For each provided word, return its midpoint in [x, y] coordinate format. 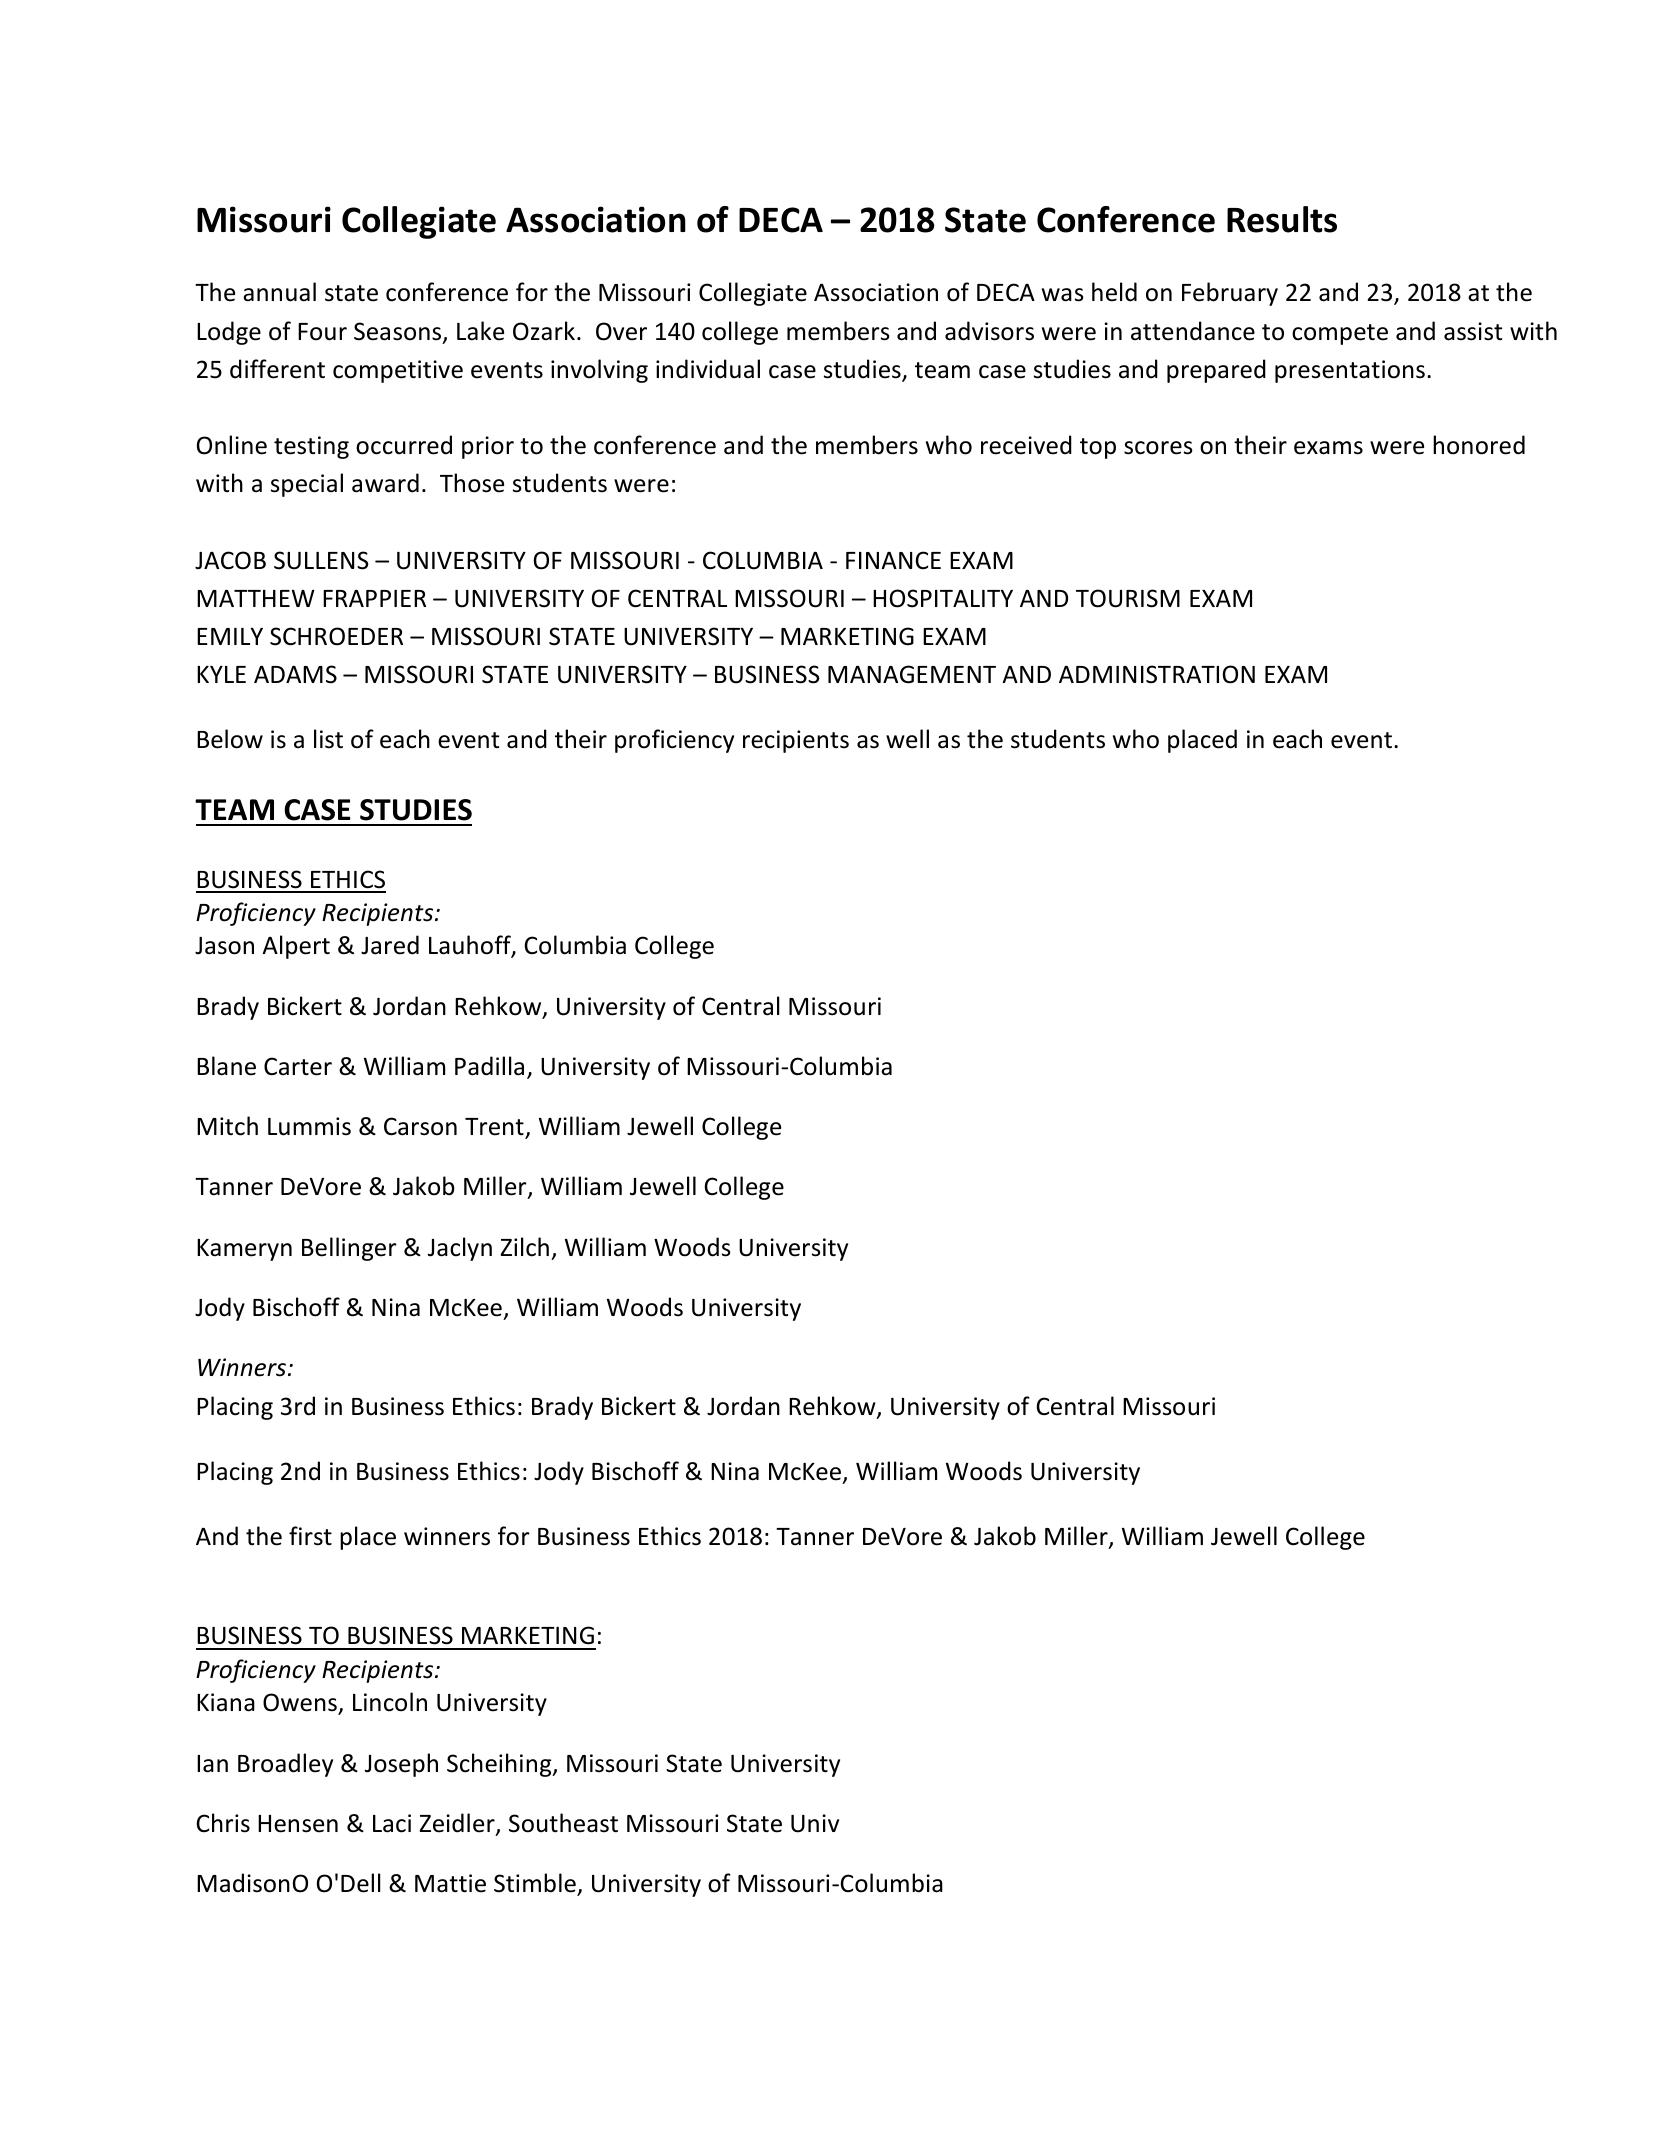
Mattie [450, 1883]
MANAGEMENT [912, 674]
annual [279, 292]
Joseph [401, 1765]
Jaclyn [460, 1249]
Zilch [524, 1247]
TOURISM [1128, 598]
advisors [989, 331]
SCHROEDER [336, 636]
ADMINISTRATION [1157, 674]
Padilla [489, 1066]
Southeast [563, 1823]
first [310, 1536]
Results [1282, 219]
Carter [298, 1066]
